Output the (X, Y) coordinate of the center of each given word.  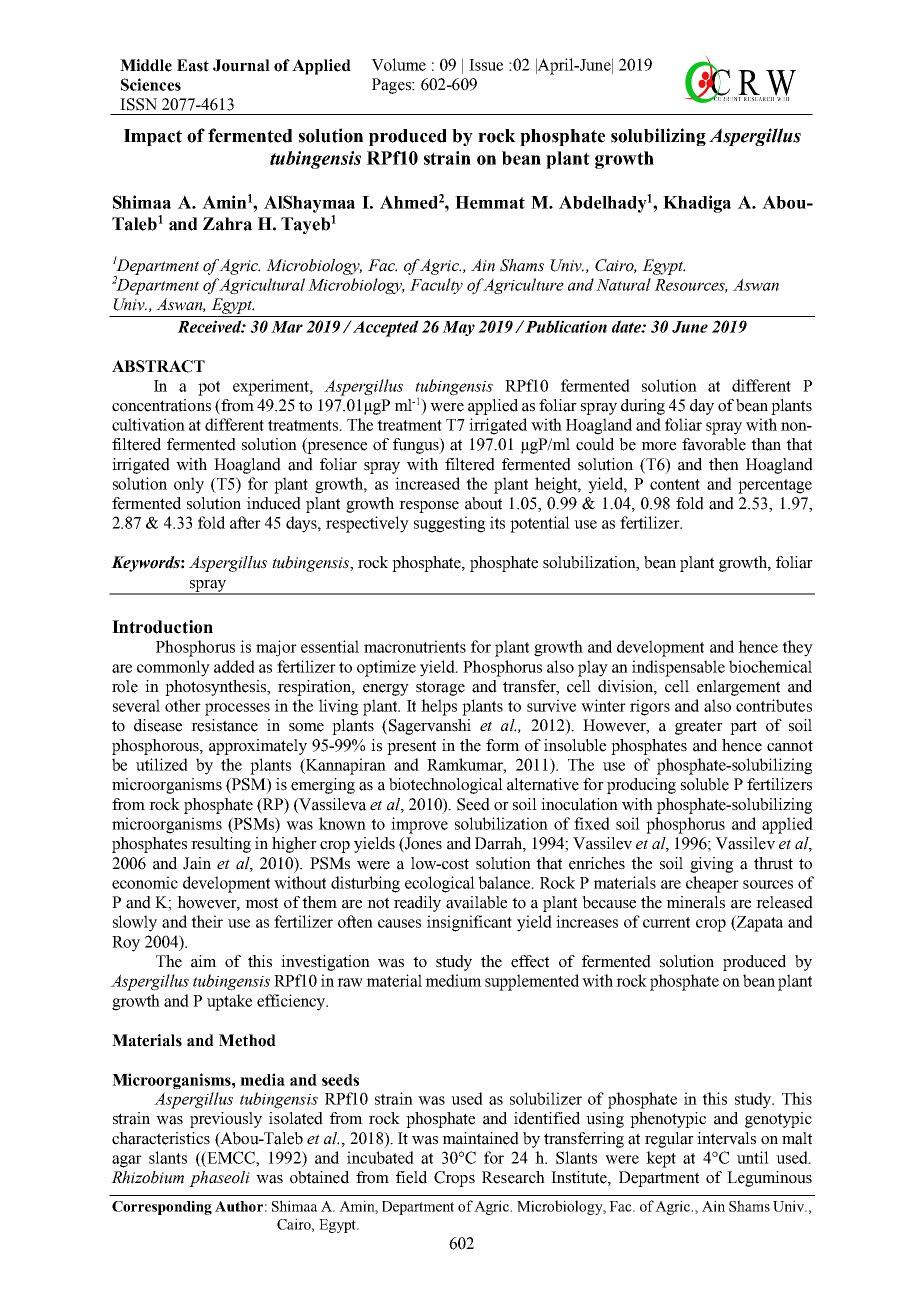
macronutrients (415, 646)
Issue (486, 65)
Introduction (162, 627)
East (193, 65)
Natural (623, 284)
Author (239, 1206)
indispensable (678, 668)
